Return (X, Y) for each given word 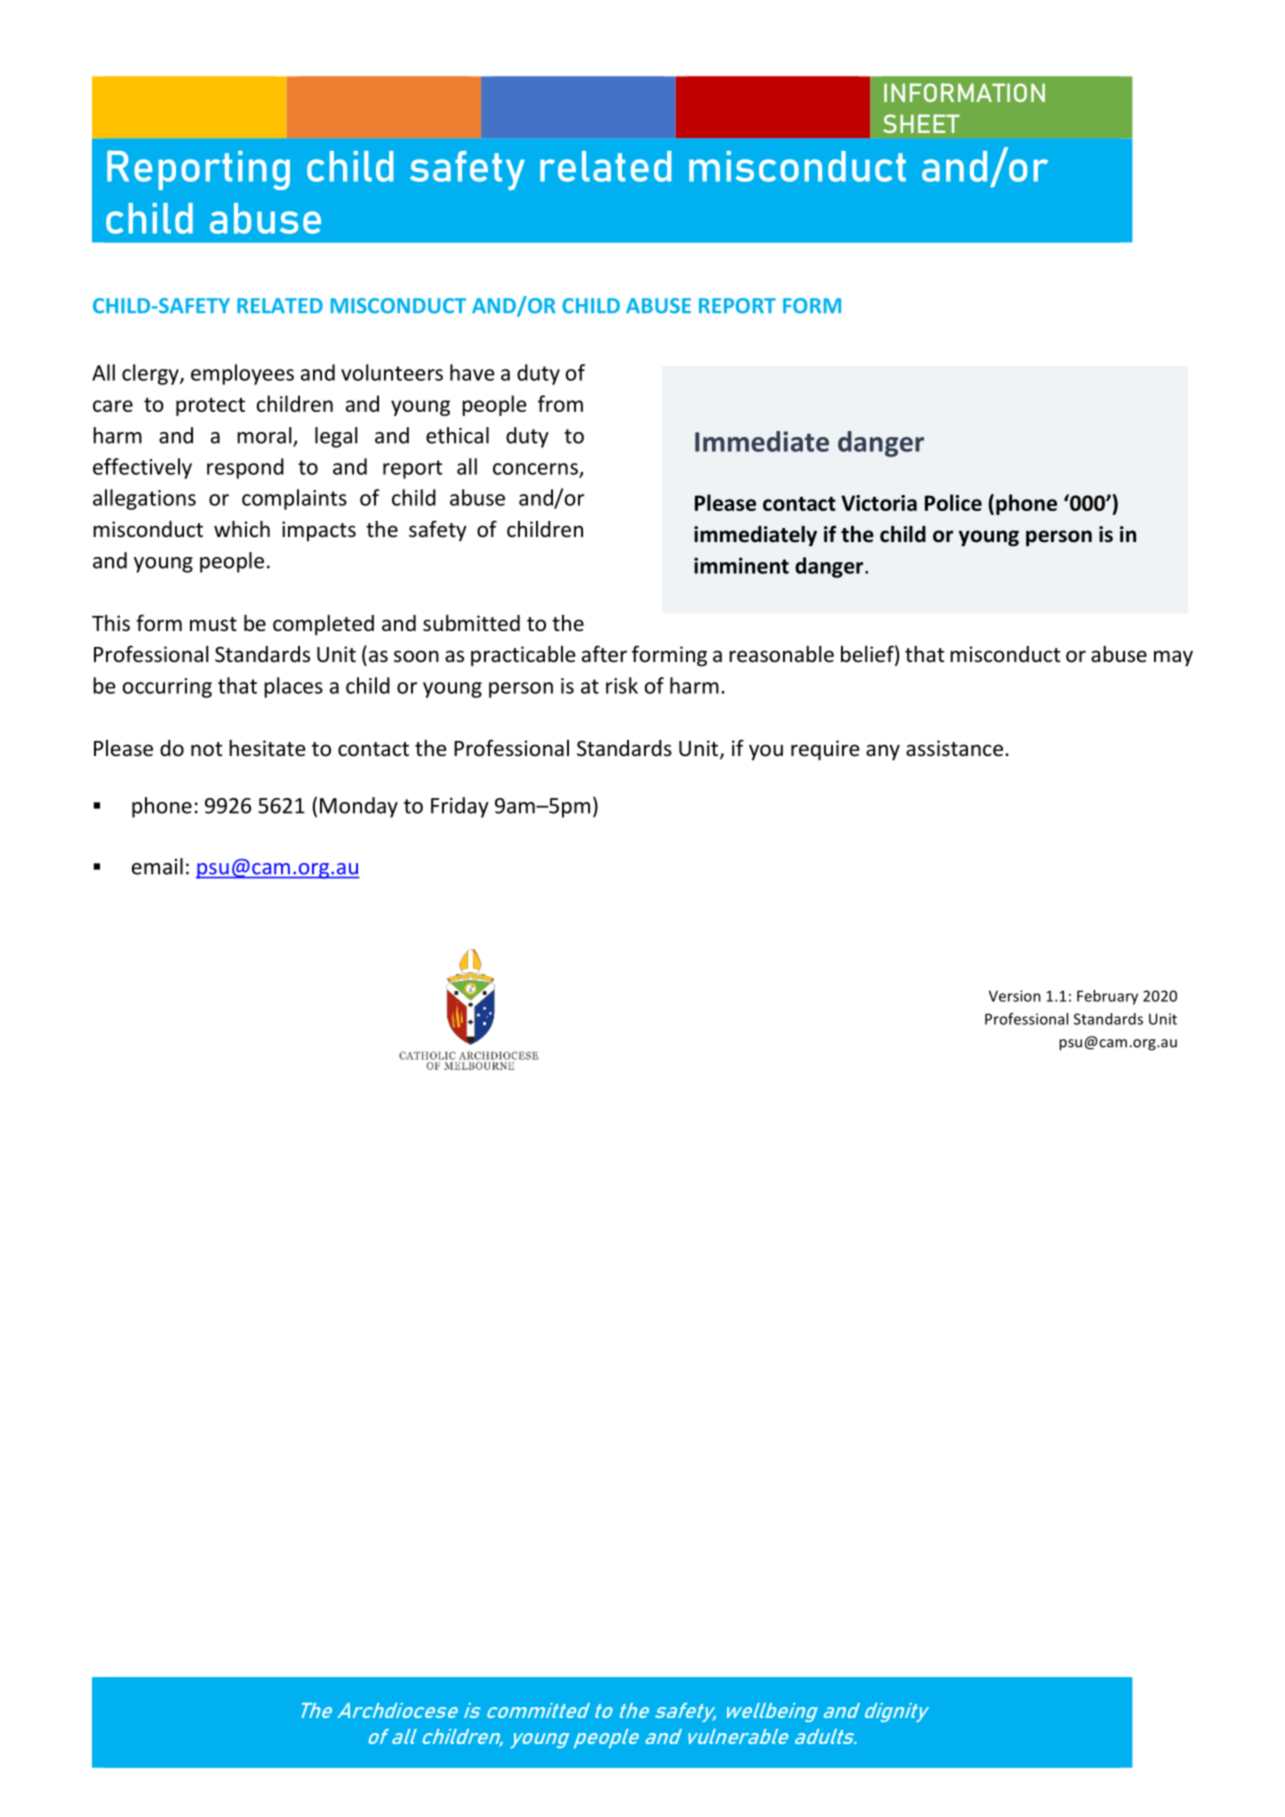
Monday (359, 807)
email (157, 866)
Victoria (879, 503)
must (213, 624)
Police (953, 502)
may (1173, 658)
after (604, 654)
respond (245, 468)
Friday (460, 807)
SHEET (921, 123)
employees (242, 374)
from (560, 403)
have (472, 372)
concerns (536, 470)
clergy (151, 374)
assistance (954, 748)
